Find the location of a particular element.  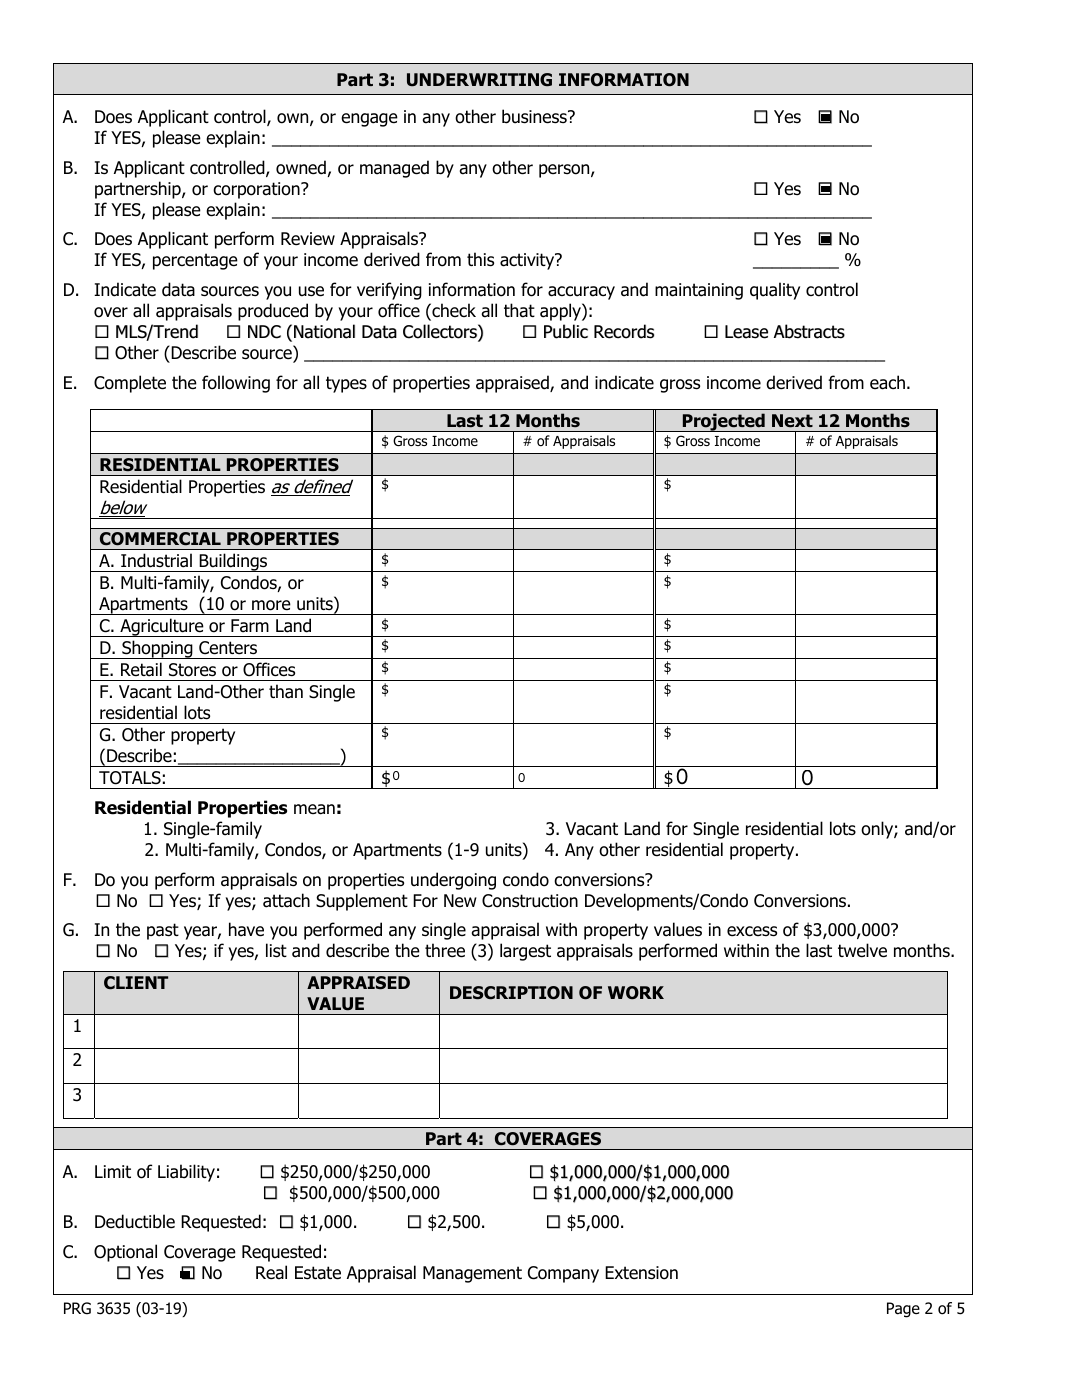

that is located at coordinates (519, 310).
